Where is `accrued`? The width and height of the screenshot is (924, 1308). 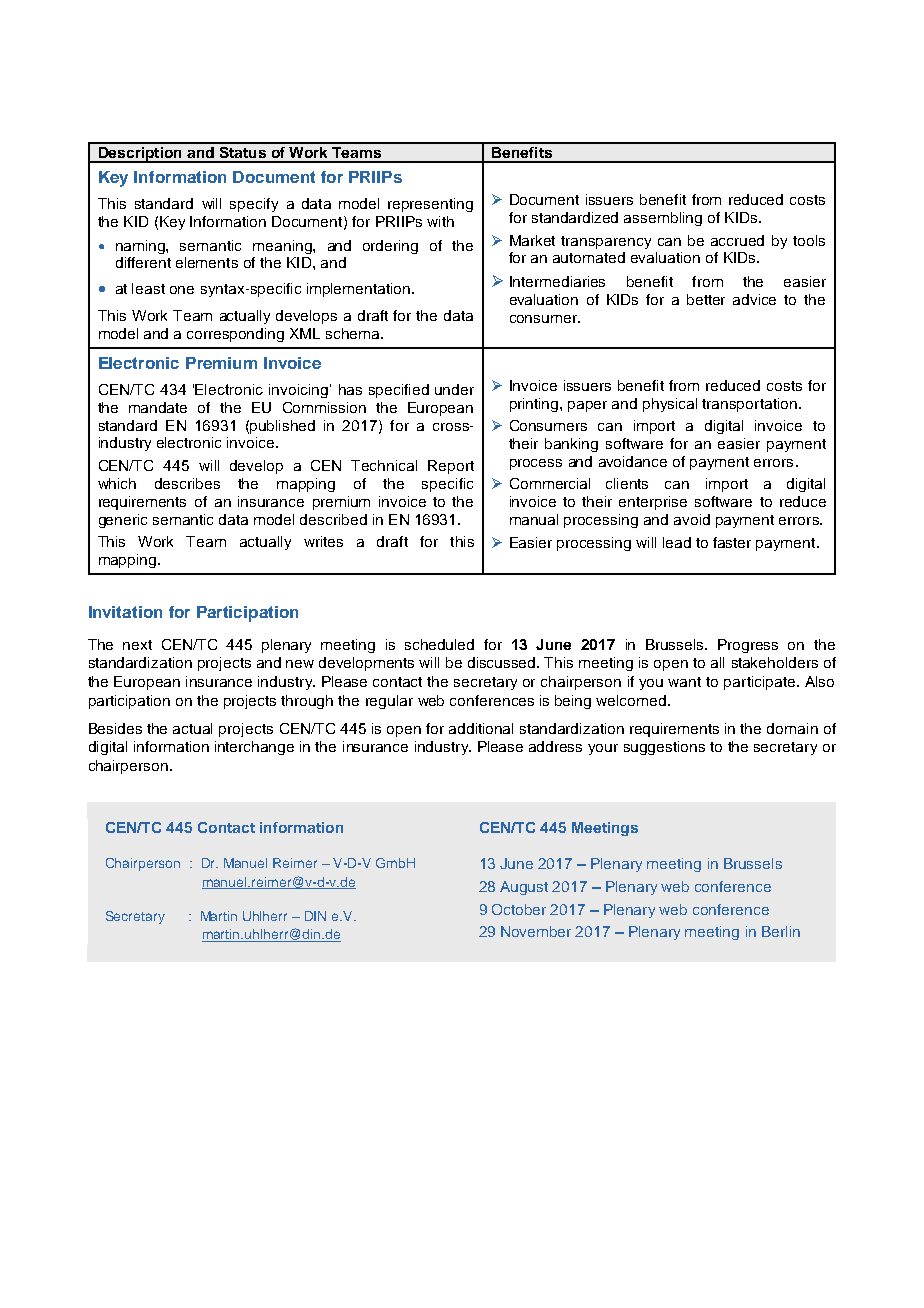 accrued is located at coordinates (737, 240).
